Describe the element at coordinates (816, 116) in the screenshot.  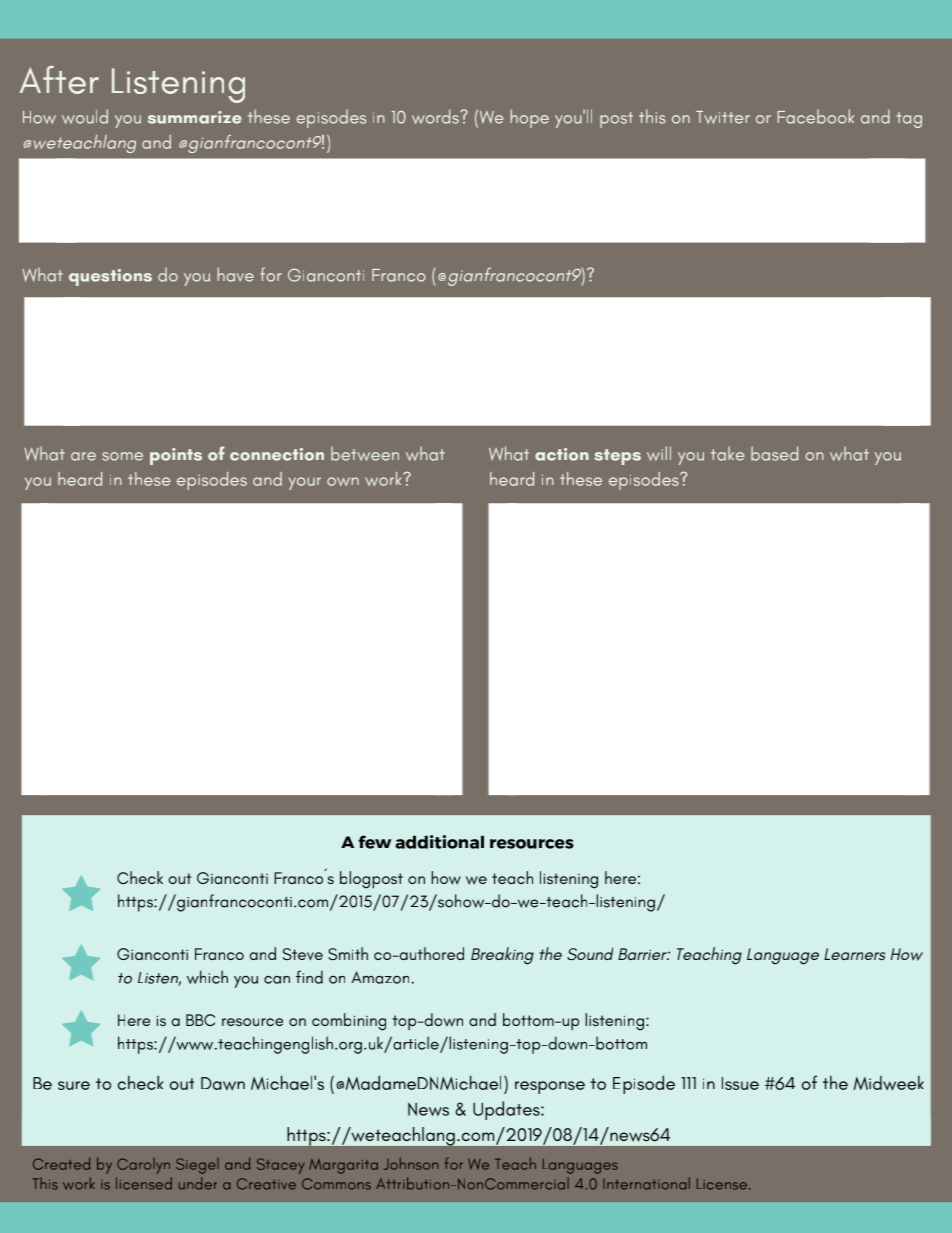
I see `Facebook` at that location.
